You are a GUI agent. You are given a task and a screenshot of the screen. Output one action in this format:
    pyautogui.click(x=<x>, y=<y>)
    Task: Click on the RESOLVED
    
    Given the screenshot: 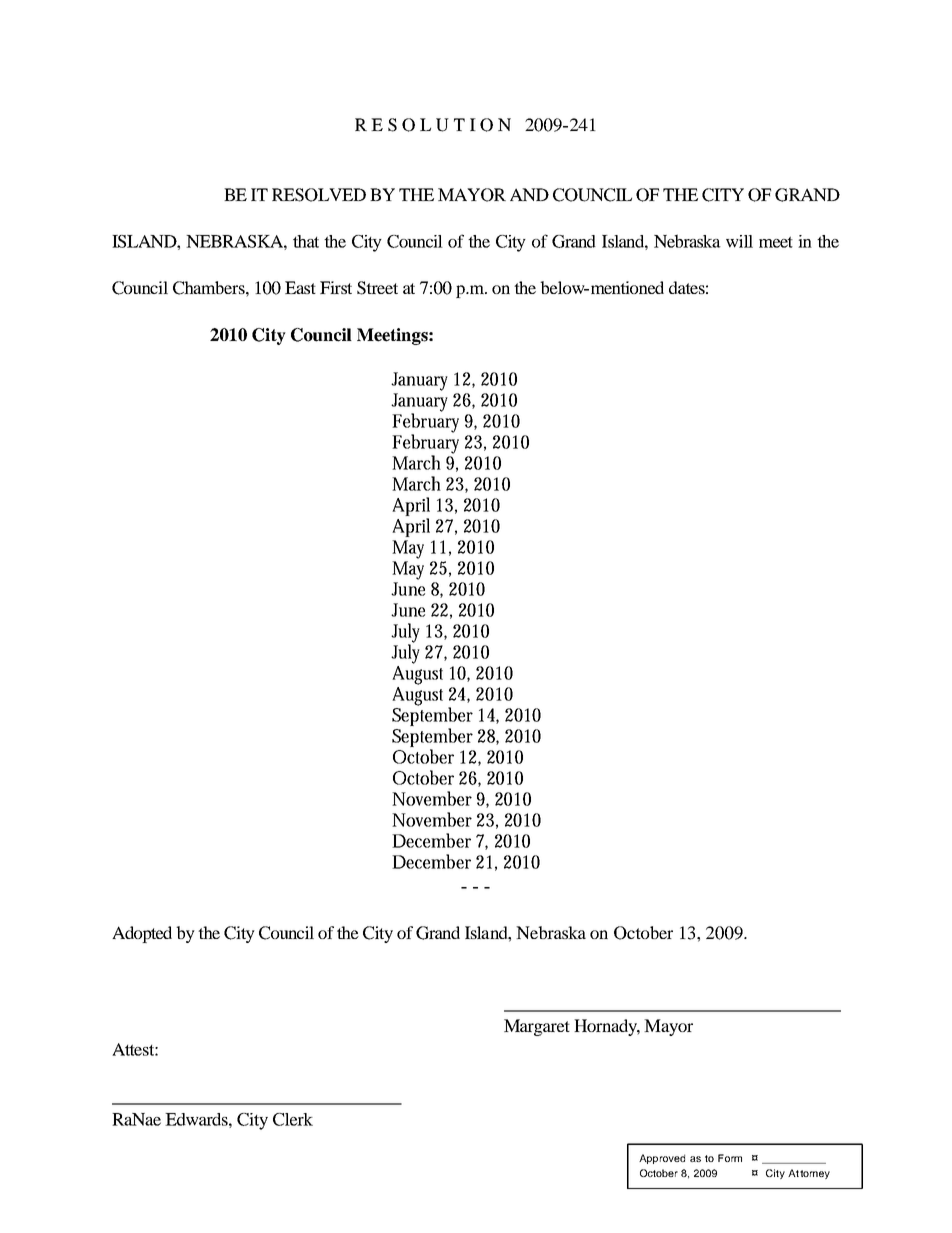 What is the action you would take?
    pyautogui.click(x=319, y=195)
